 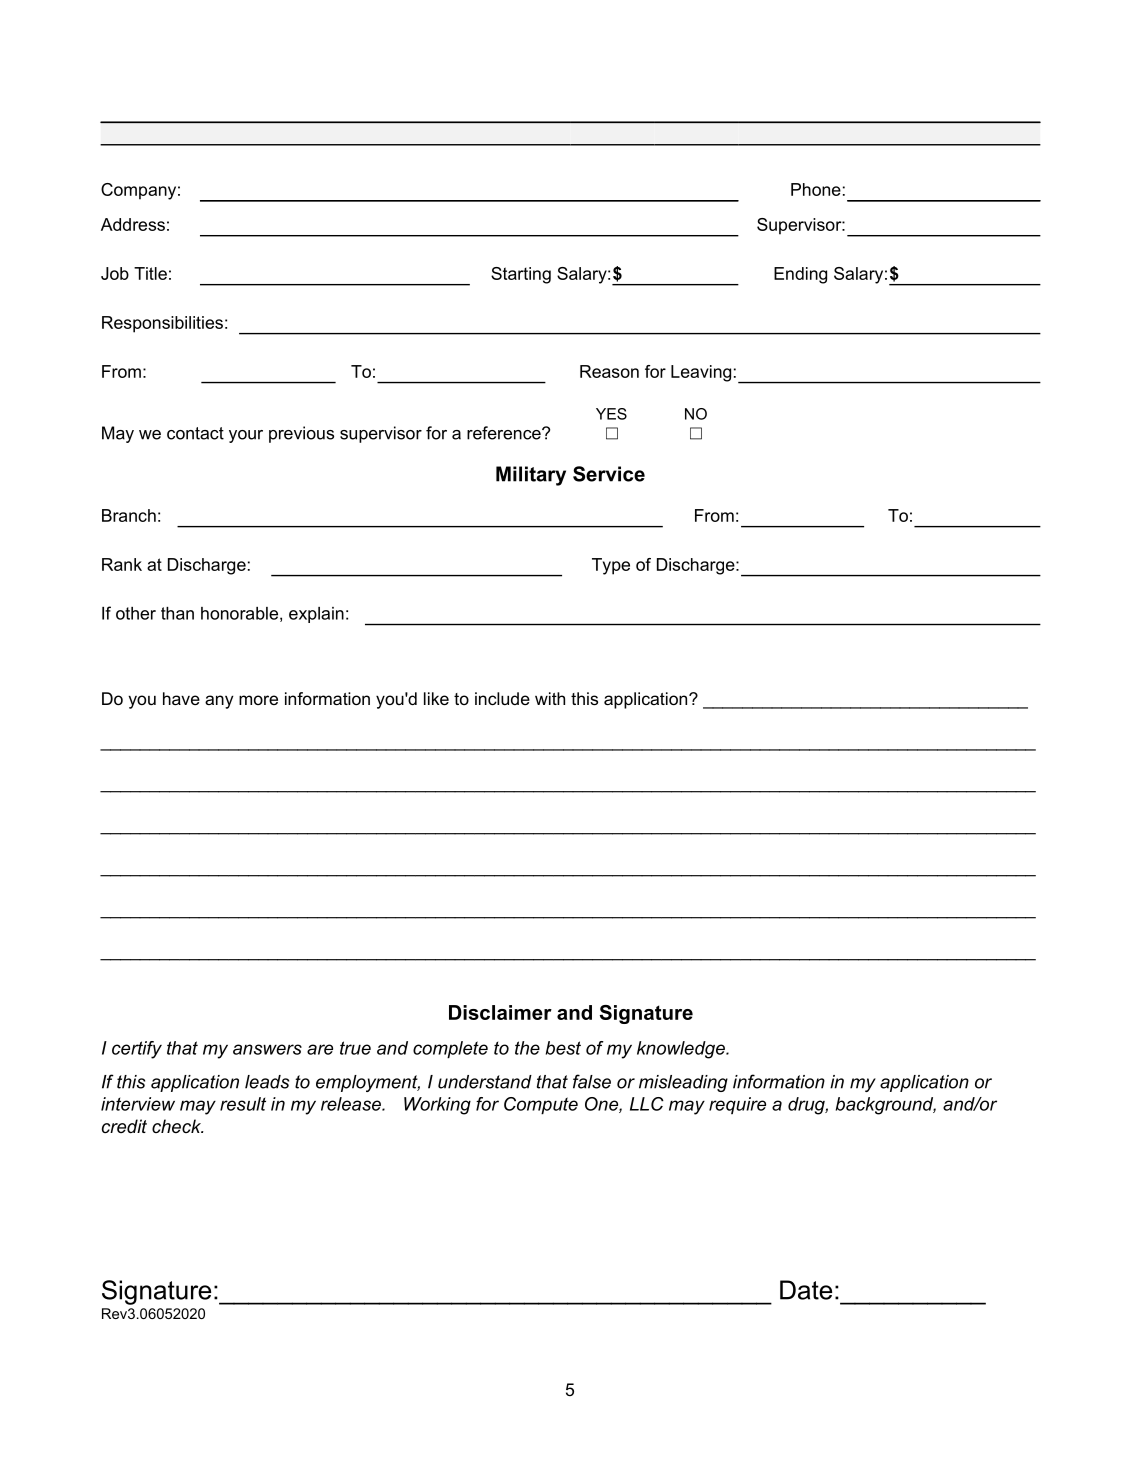 I want to click on Service, so click(x=609, y=474).
